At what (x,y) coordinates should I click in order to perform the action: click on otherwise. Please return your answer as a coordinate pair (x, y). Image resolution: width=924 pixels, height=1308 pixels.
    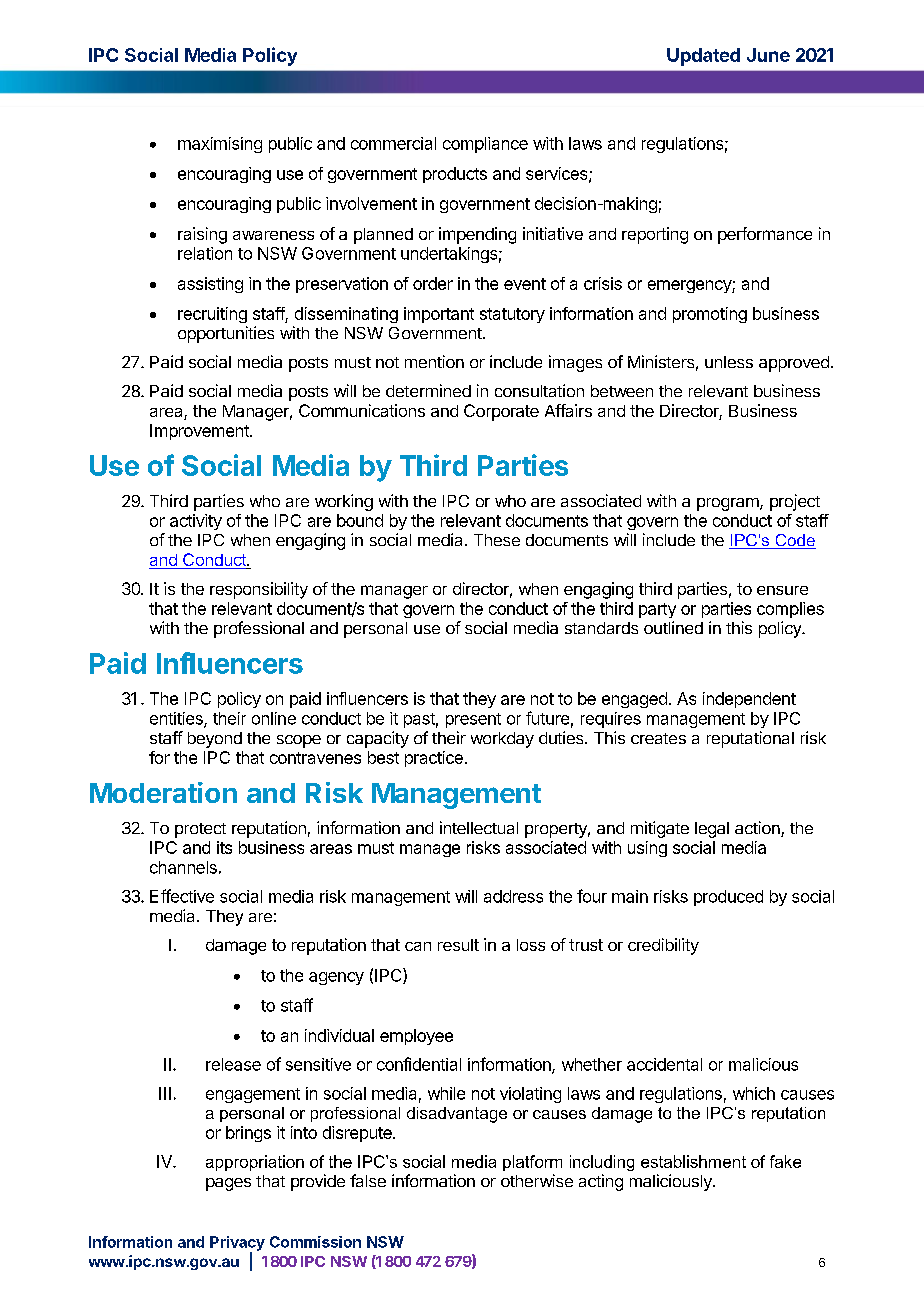
    Looking at the image, I should click on (537, 1180).
